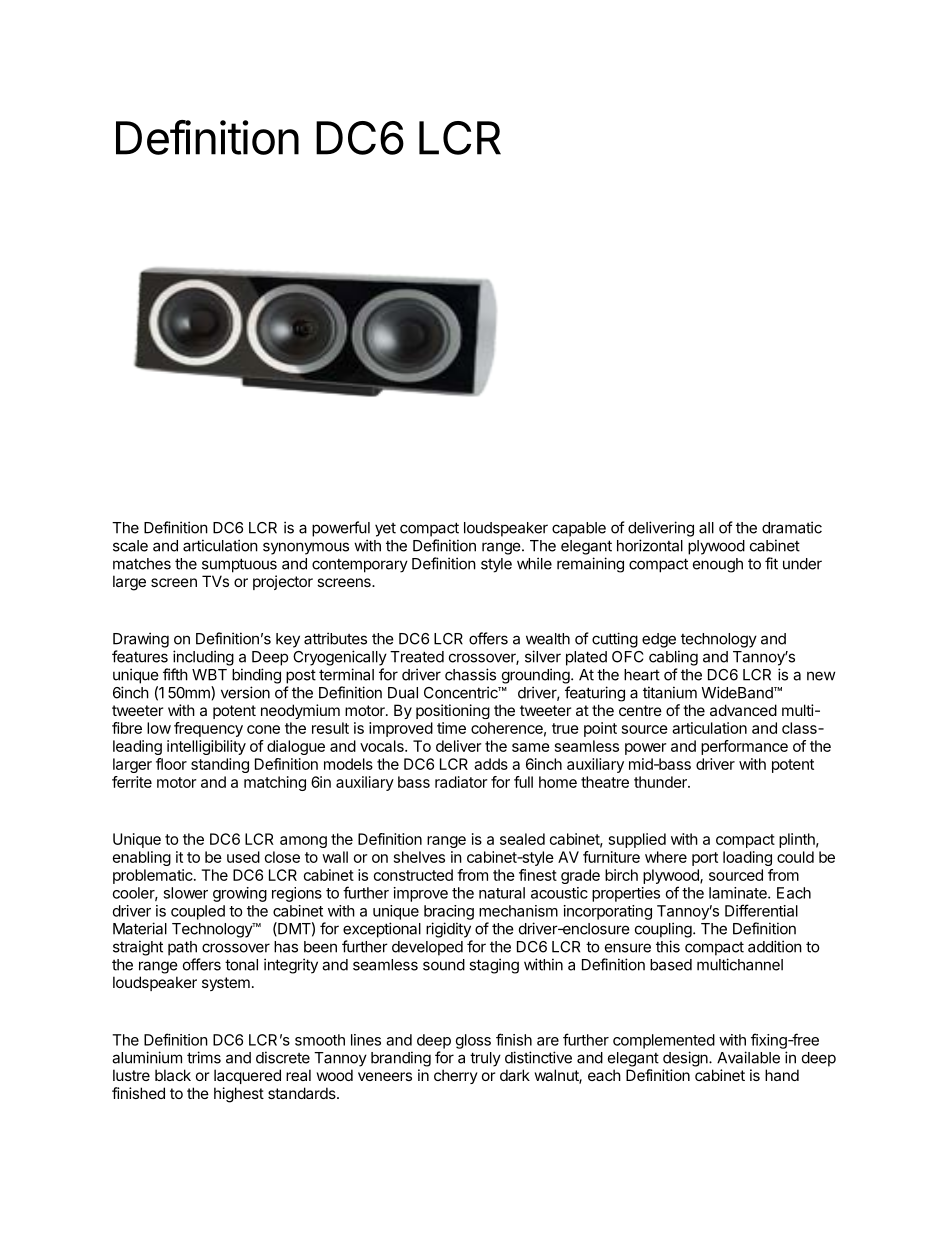  I want to click on sumptuous, so click(239, 565).
